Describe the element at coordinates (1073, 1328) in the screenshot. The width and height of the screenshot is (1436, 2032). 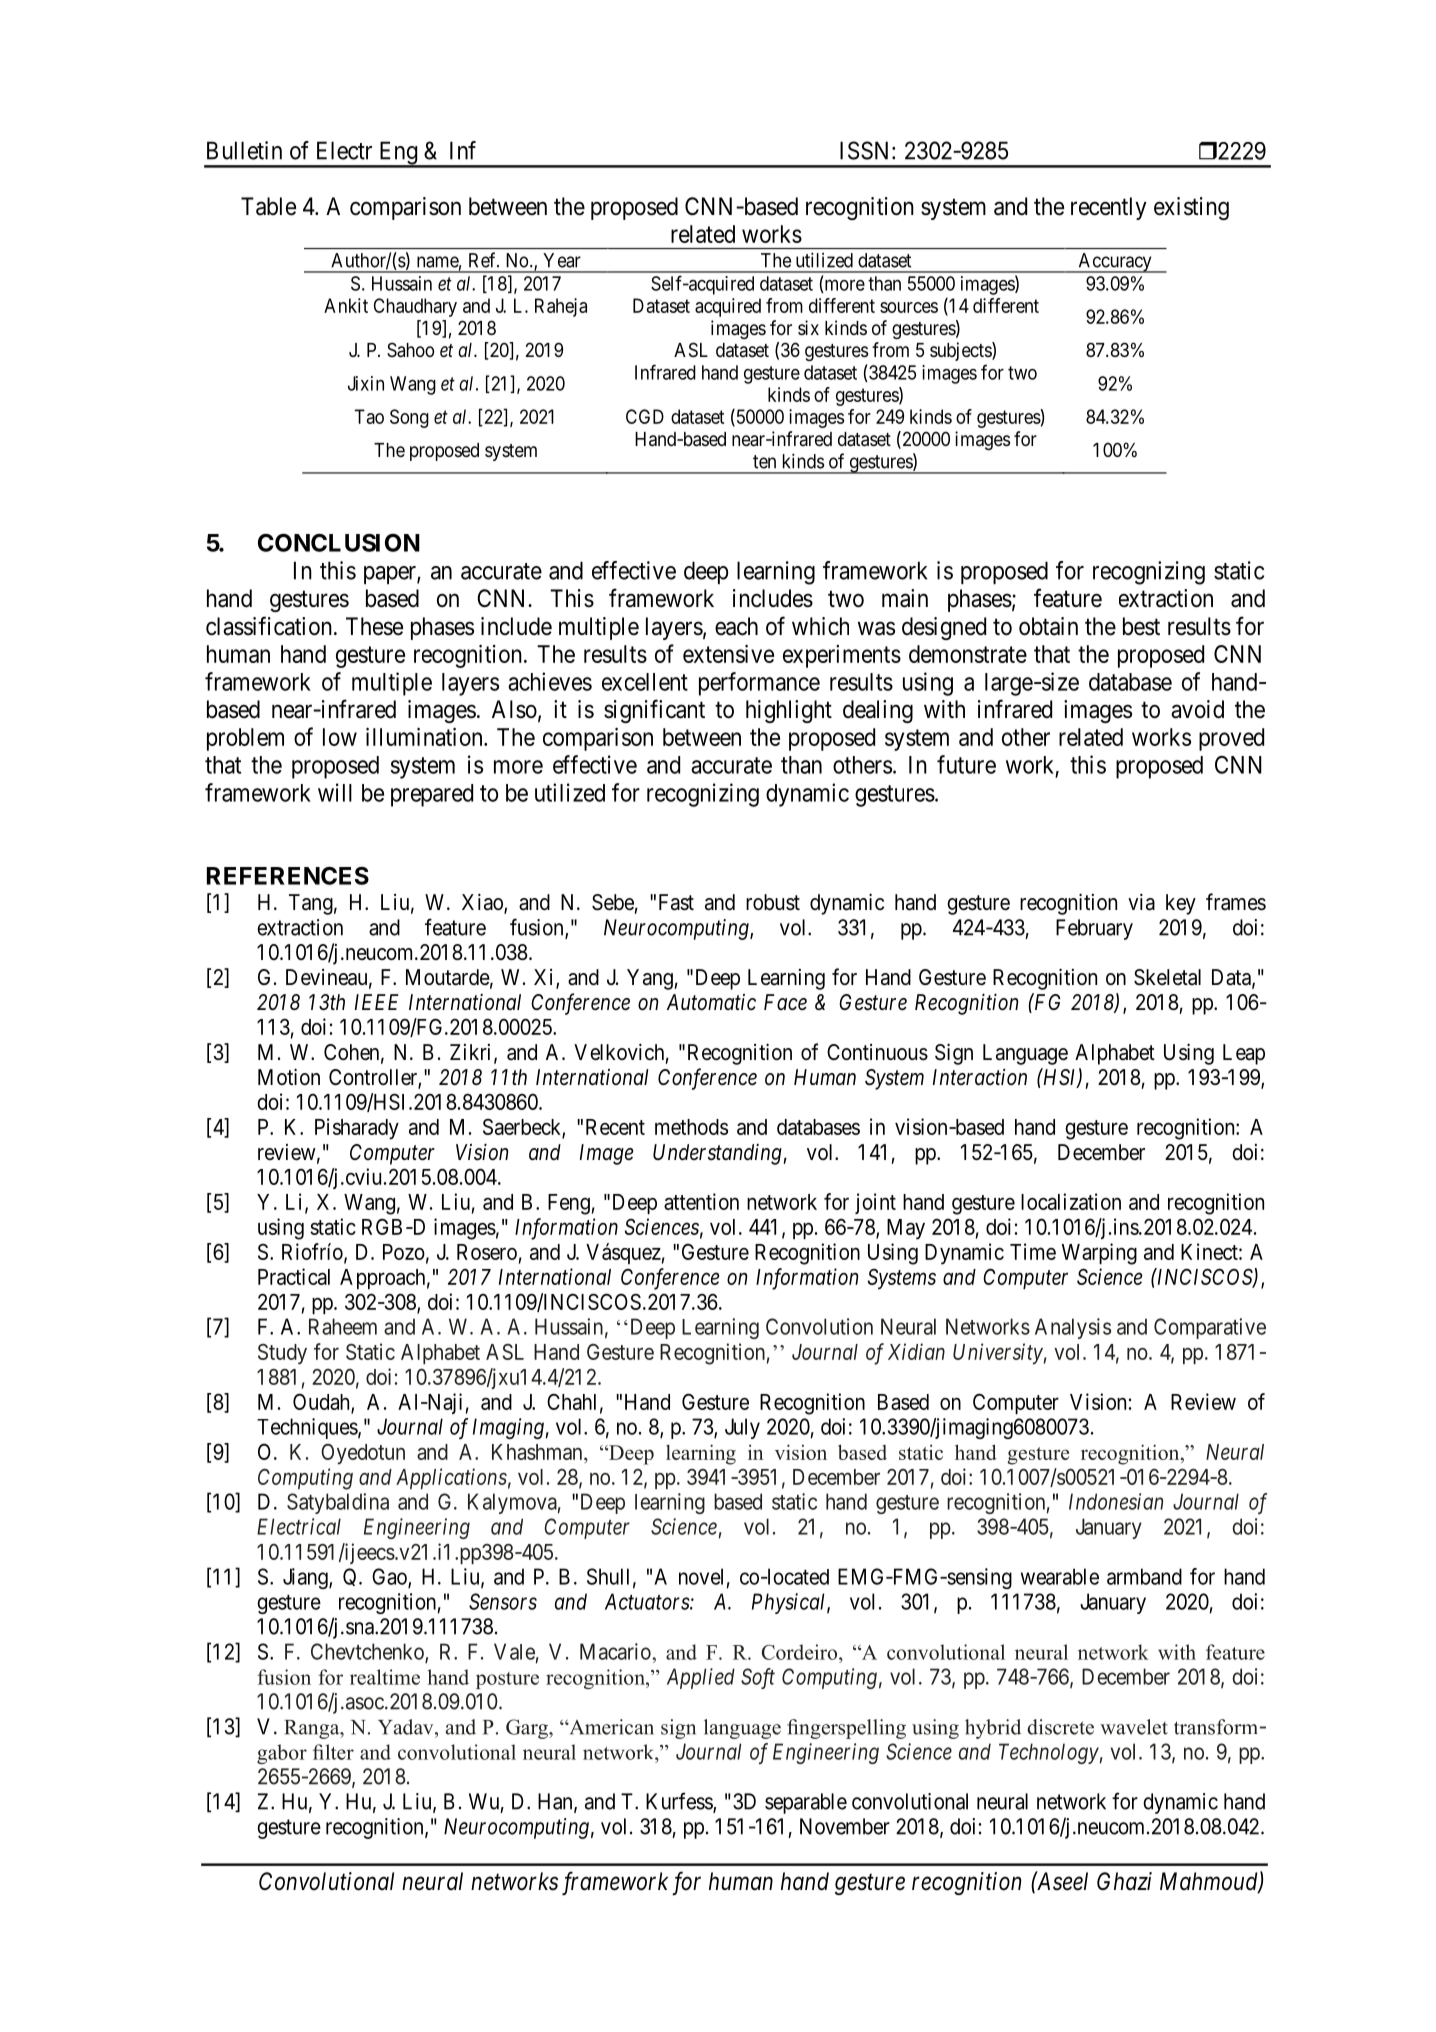
I see `Analysis` at that location.
